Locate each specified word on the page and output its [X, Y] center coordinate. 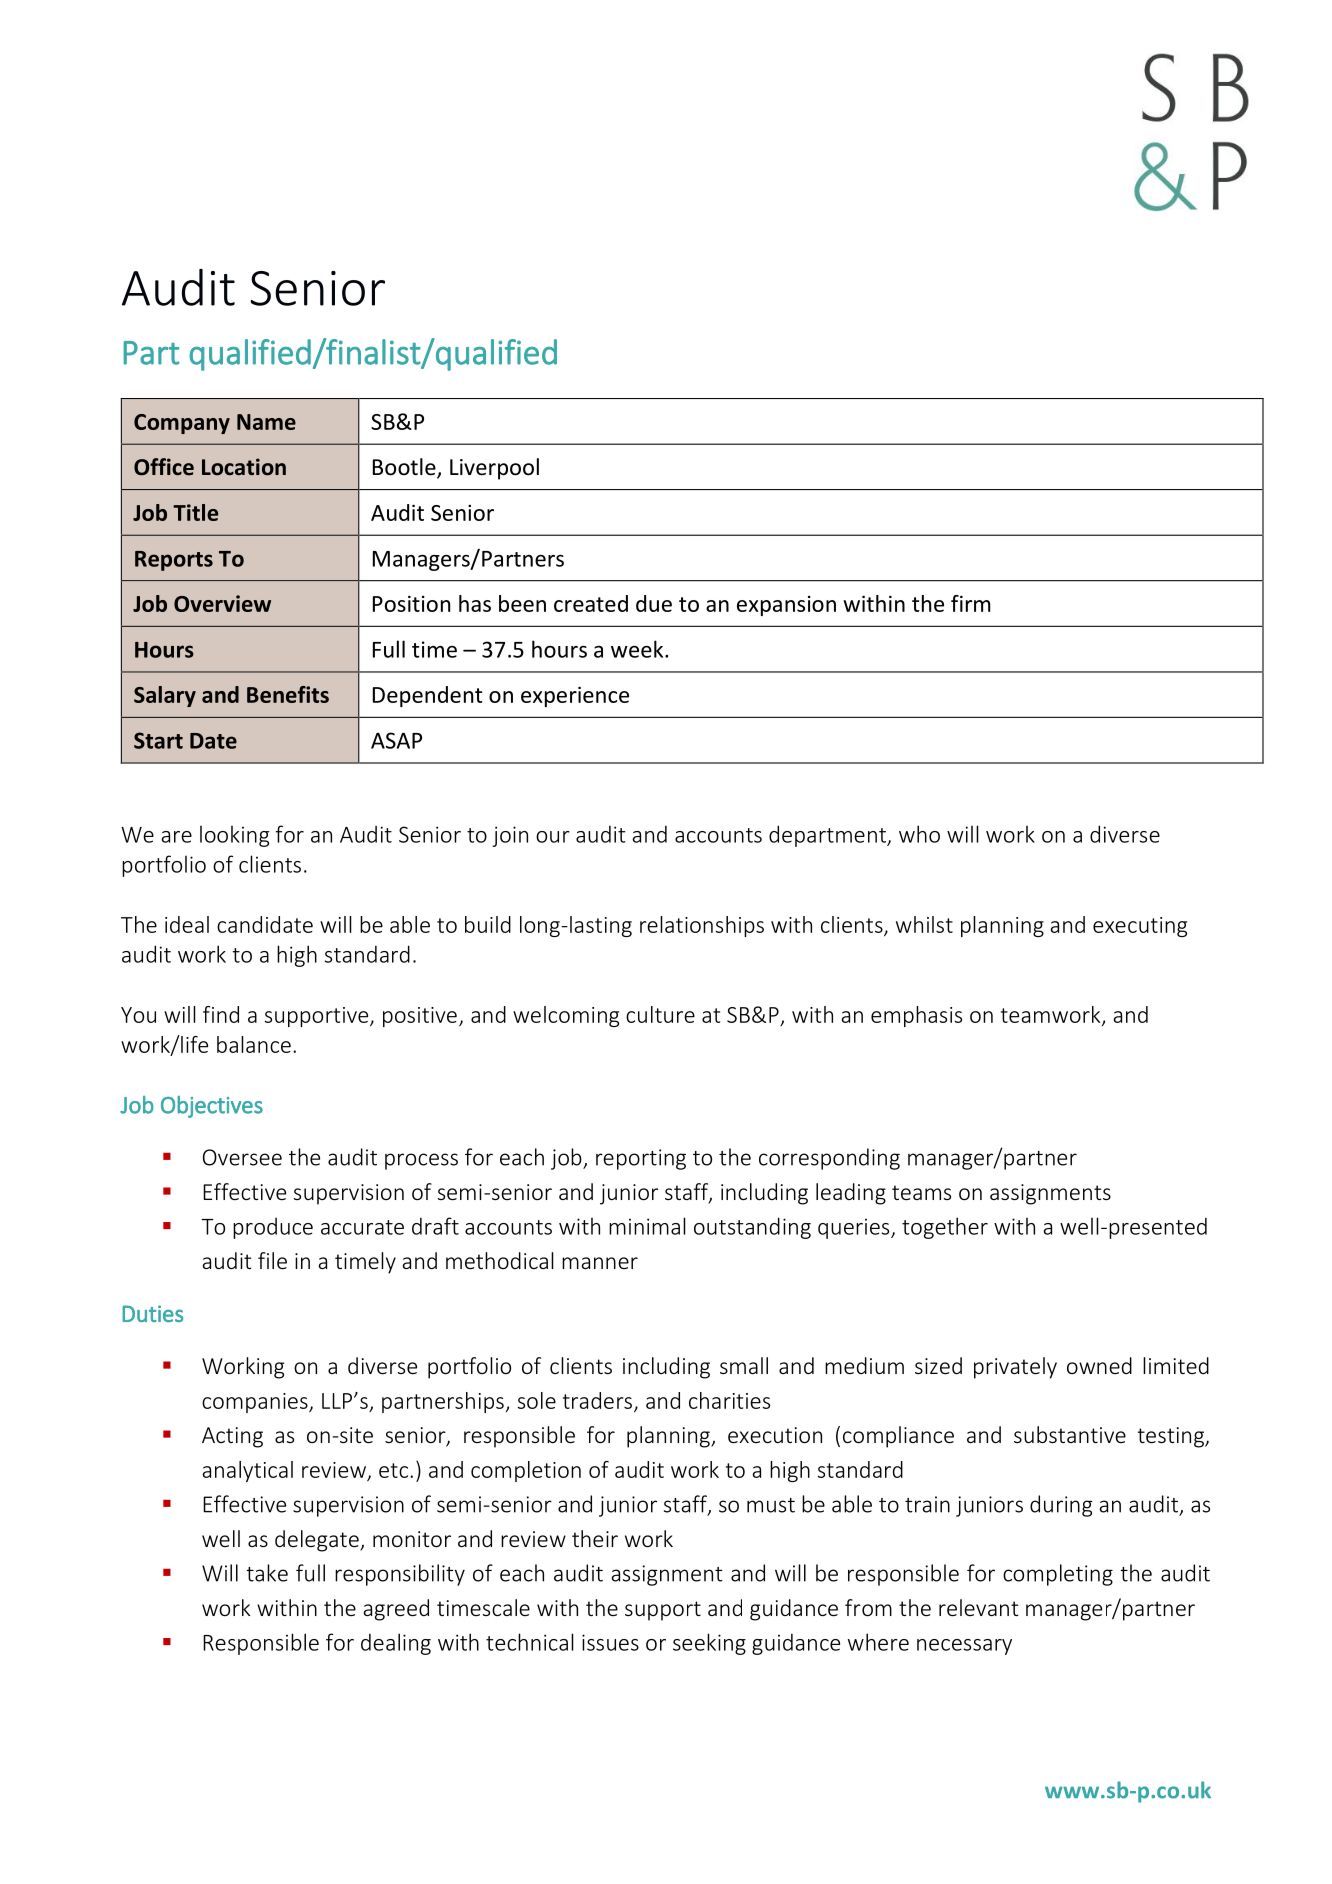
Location [244, 467]
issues [610, 1642]
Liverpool [494, 469]
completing [1058, 1575]
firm [971, 603]
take [267, 1573]
